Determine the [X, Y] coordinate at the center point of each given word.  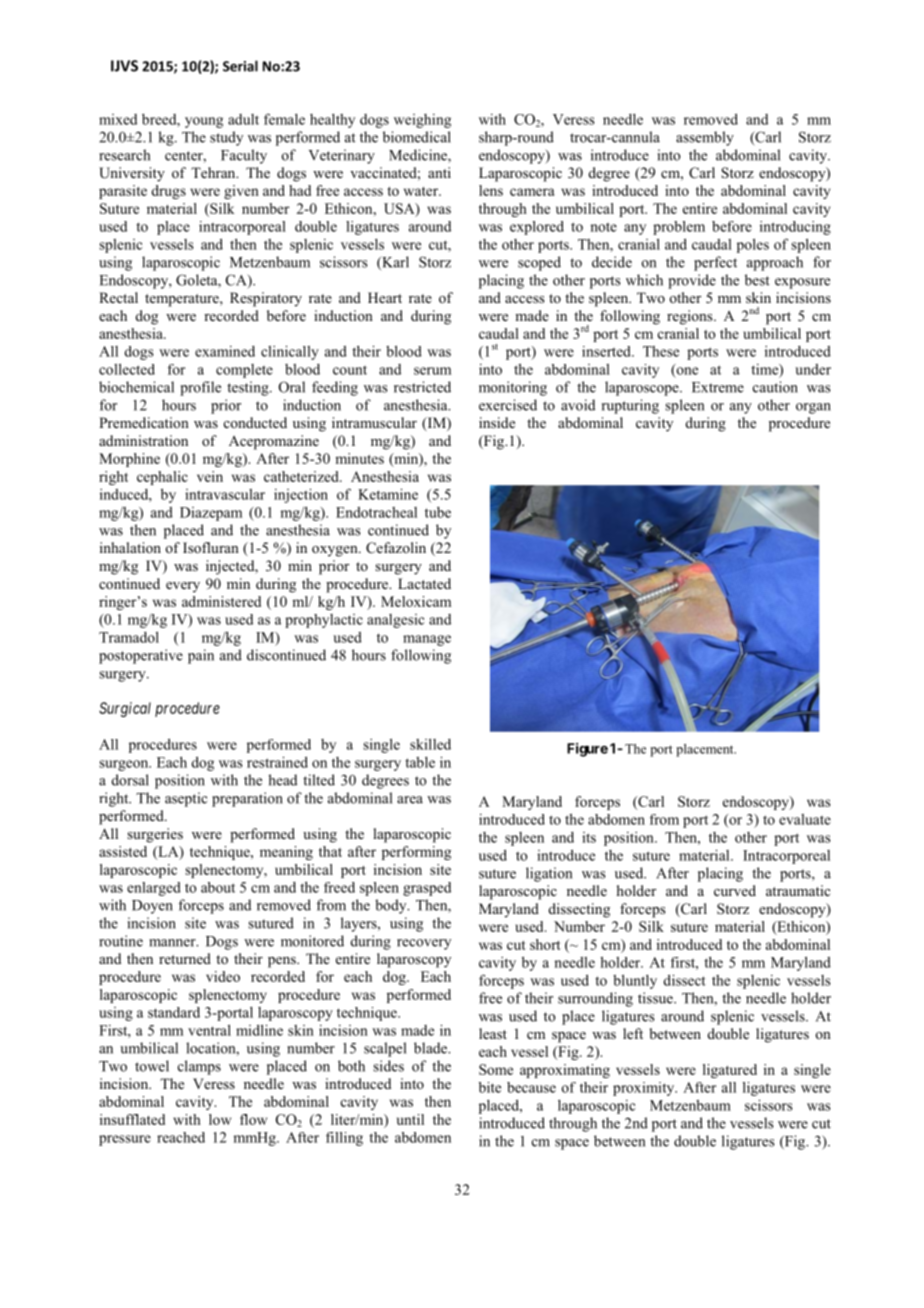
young [204, 122]
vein [210, 476]
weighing [422, 121]
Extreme [718, 387]
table [420, 762]
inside [497, 422]
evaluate [805, 819]
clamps [199, 1067]
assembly [705, 138]
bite [490, 1087]
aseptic [186, 799]
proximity [645, 1089]
